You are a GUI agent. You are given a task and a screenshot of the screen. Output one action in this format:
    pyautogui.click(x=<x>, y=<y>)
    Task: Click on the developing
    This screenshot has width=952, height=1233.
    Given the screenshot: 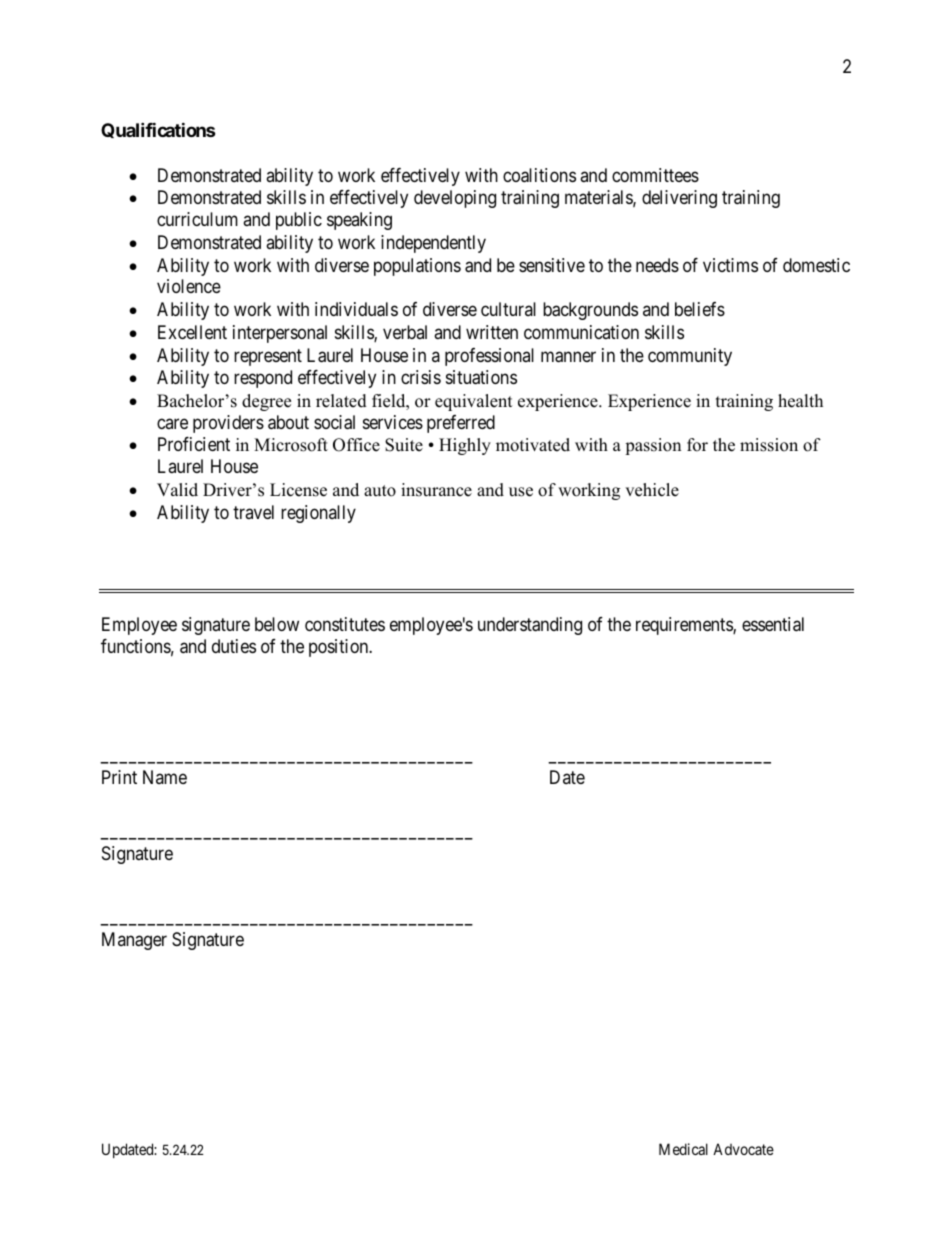 What is the action you would take?
    pyautogui.click(x=455, y=199)
